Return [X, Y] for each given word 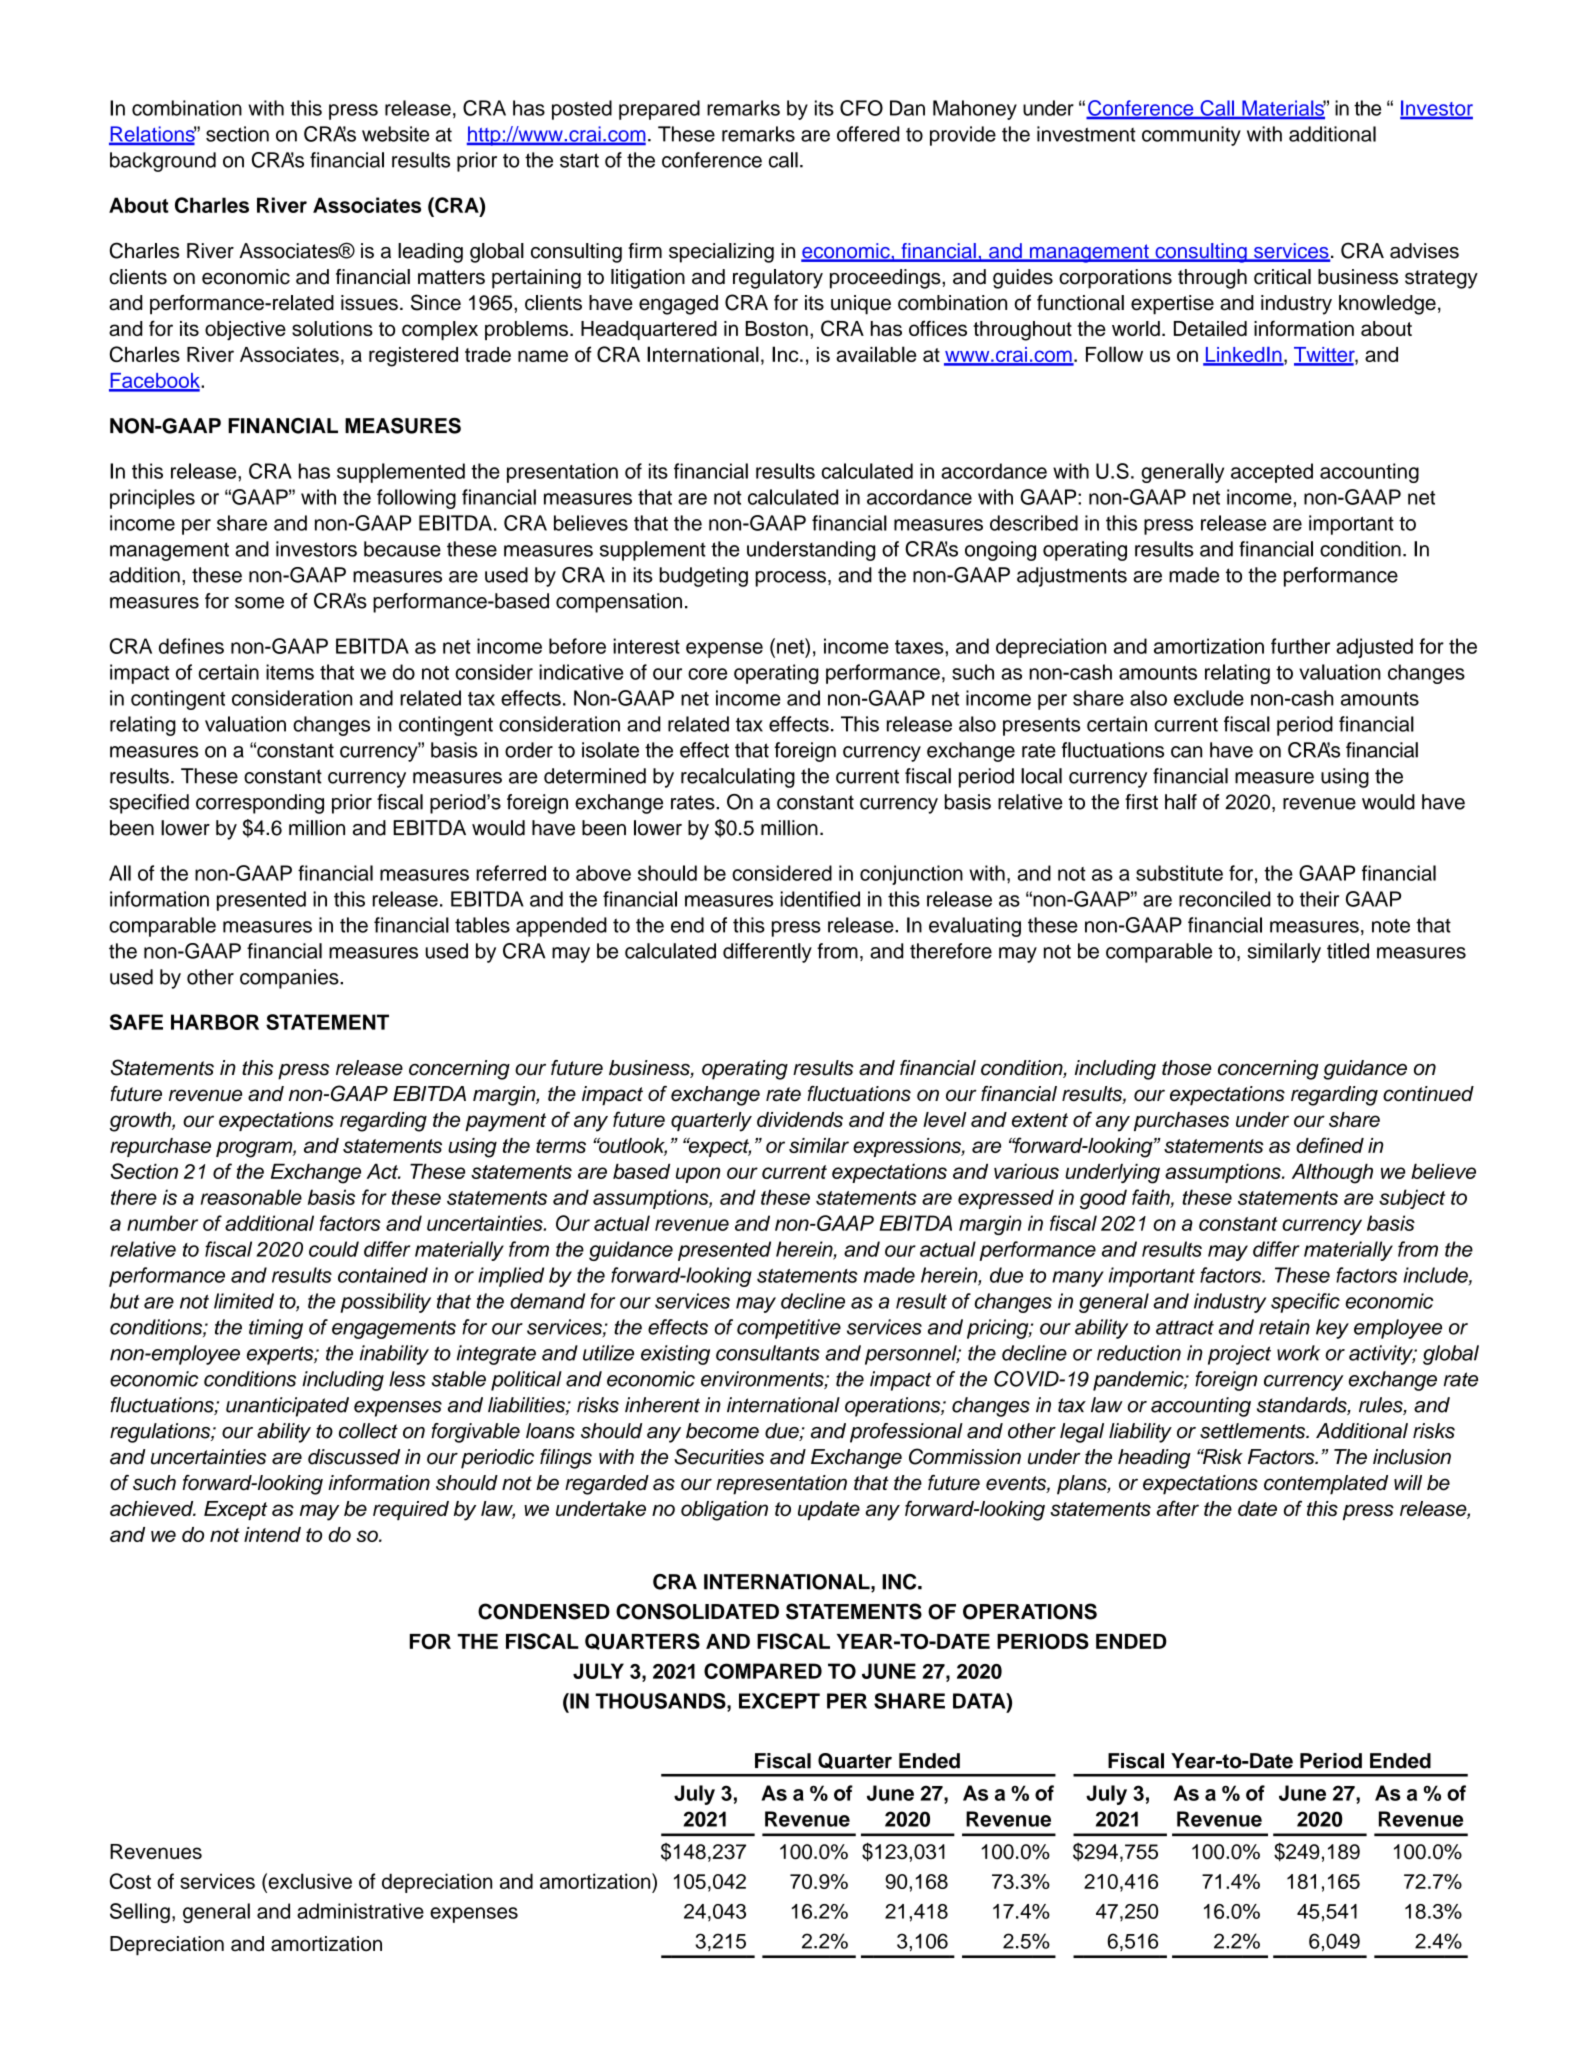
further [1300, 646]
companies [290, 979]
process [790, 579]
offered [868, 134]
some [259, 603]
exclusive [309, 1881]
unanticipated [287, 1407]
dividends [800, 1119]
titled [1348, 951]
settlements [1254, 1431]
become [722, 1431]
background [163, 162]
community [1191, 136]
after [1178, 1508]
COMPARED [763, 1671]
